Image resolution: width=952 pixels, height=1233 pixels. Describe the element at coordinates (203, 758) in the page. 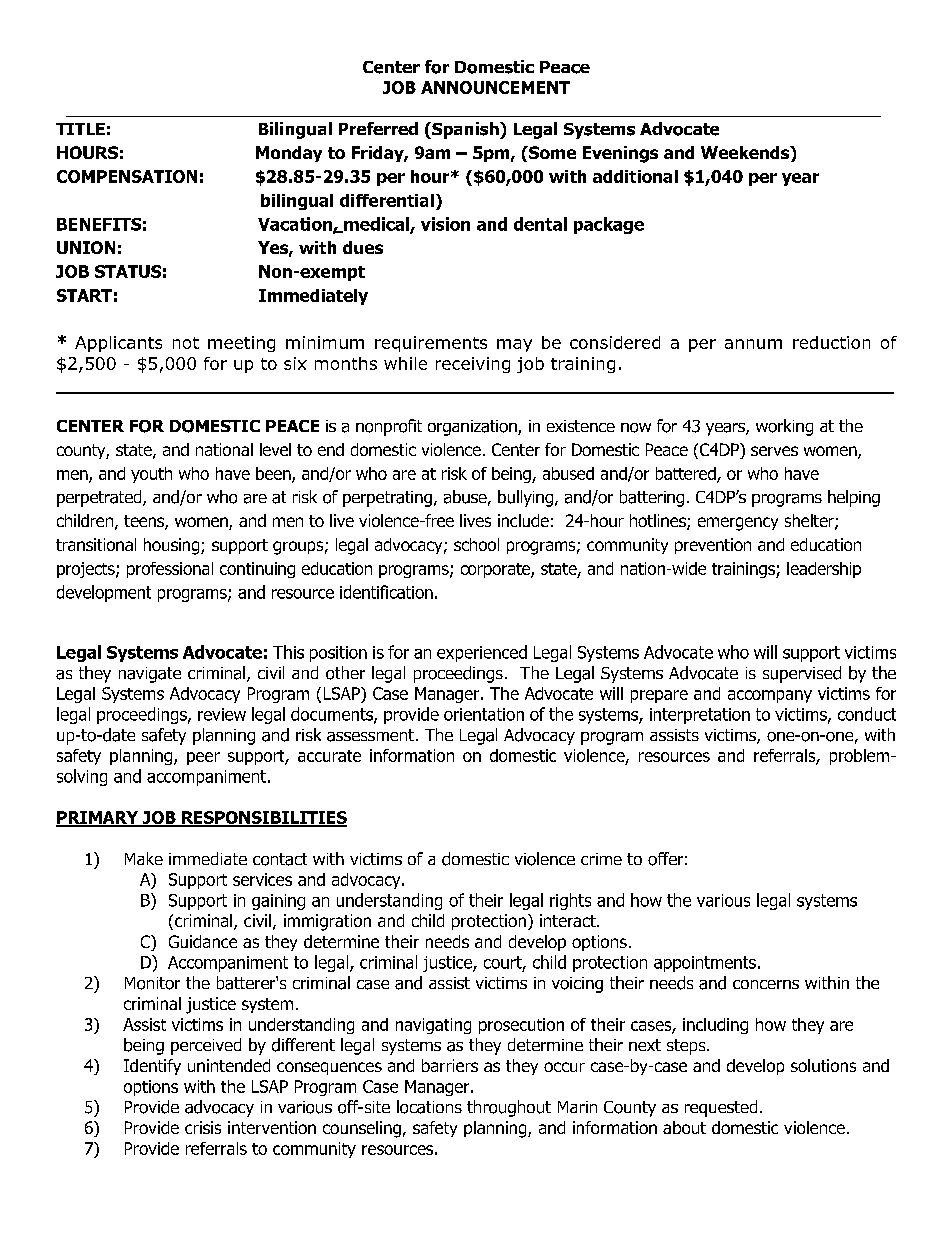

I see `peer` at that location.
